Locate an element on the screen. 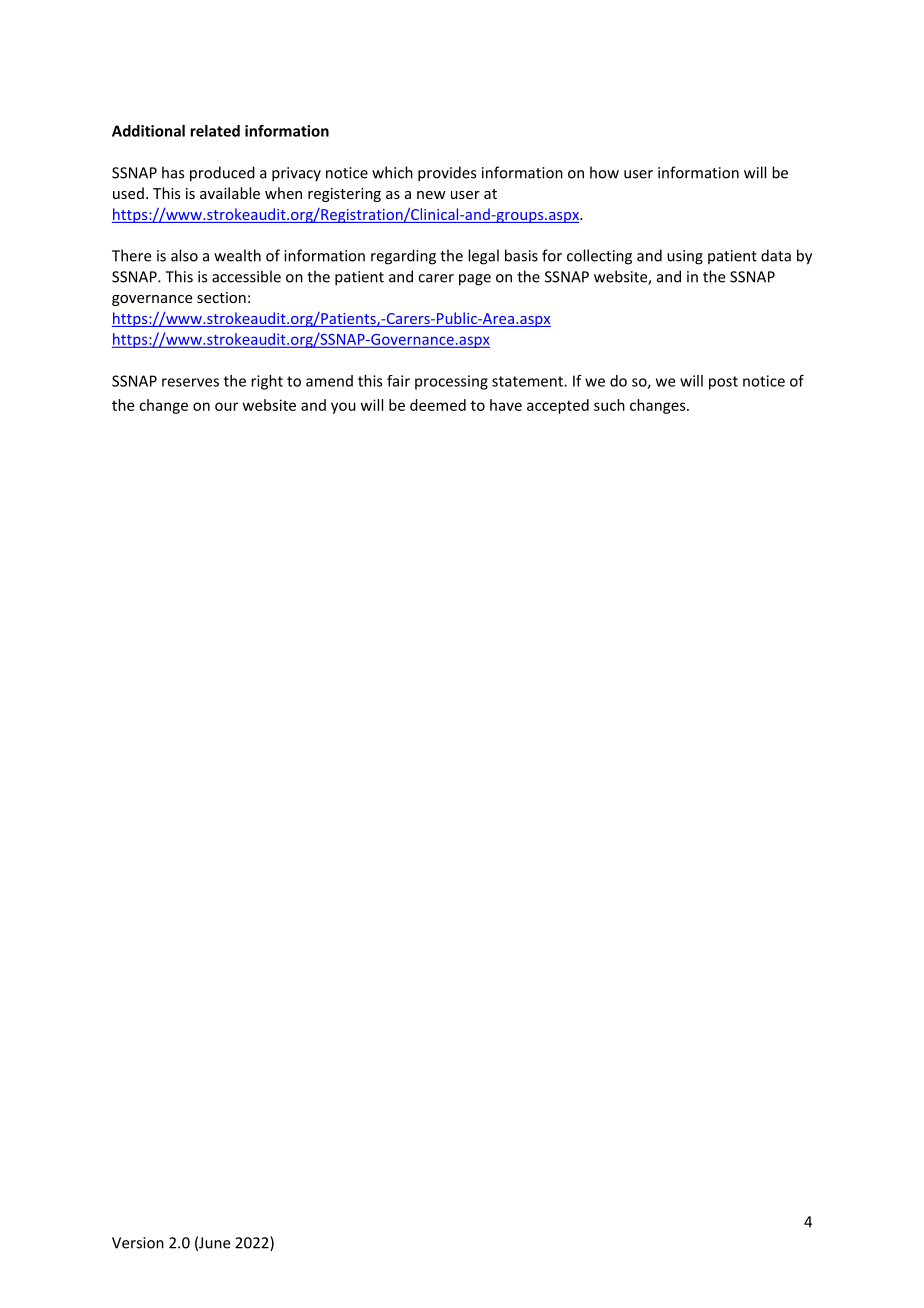  statement is located at coordinates (528, 381).
